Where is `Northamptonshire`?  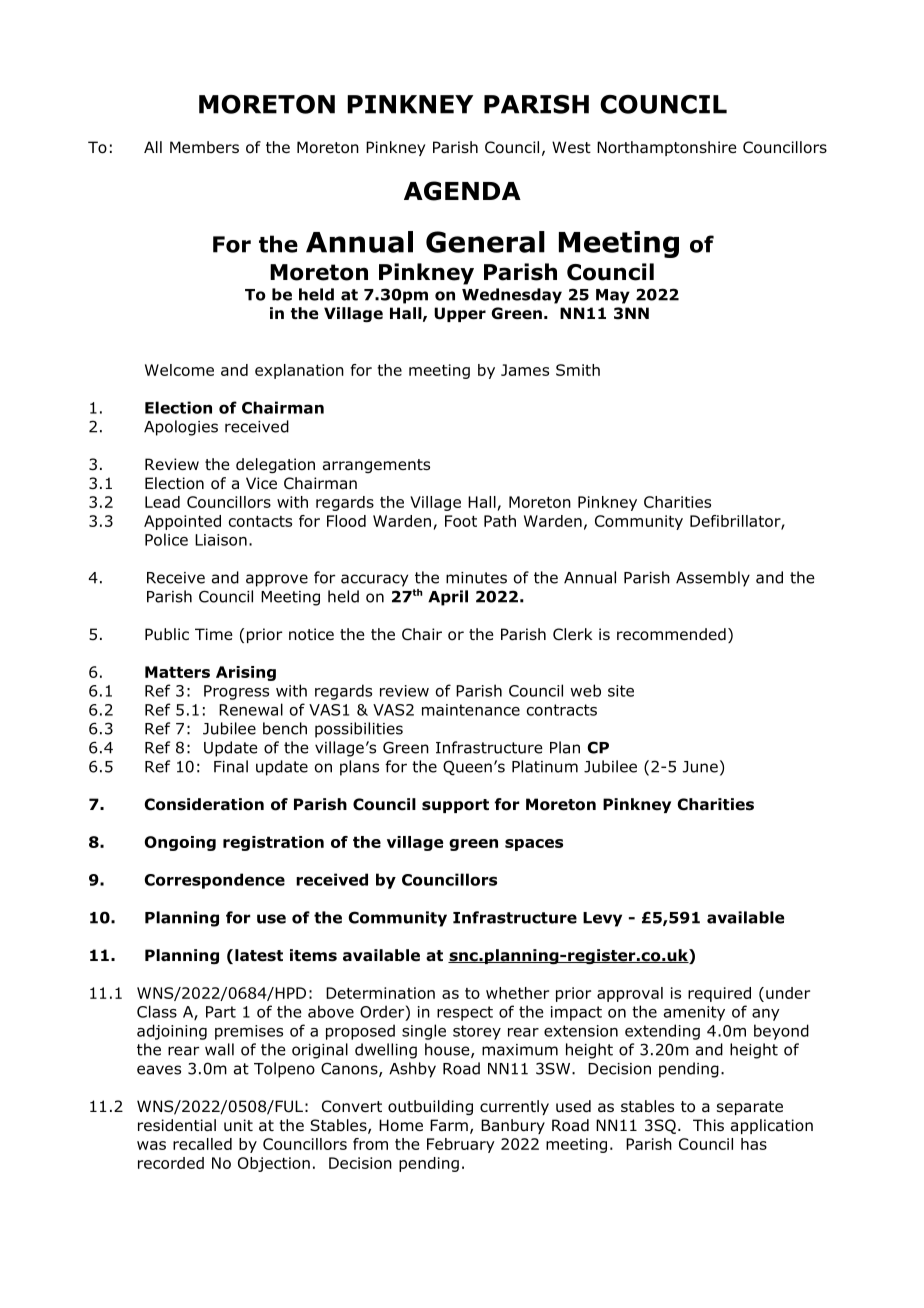
Northamptonshire is located at coordinates (667, 148).
